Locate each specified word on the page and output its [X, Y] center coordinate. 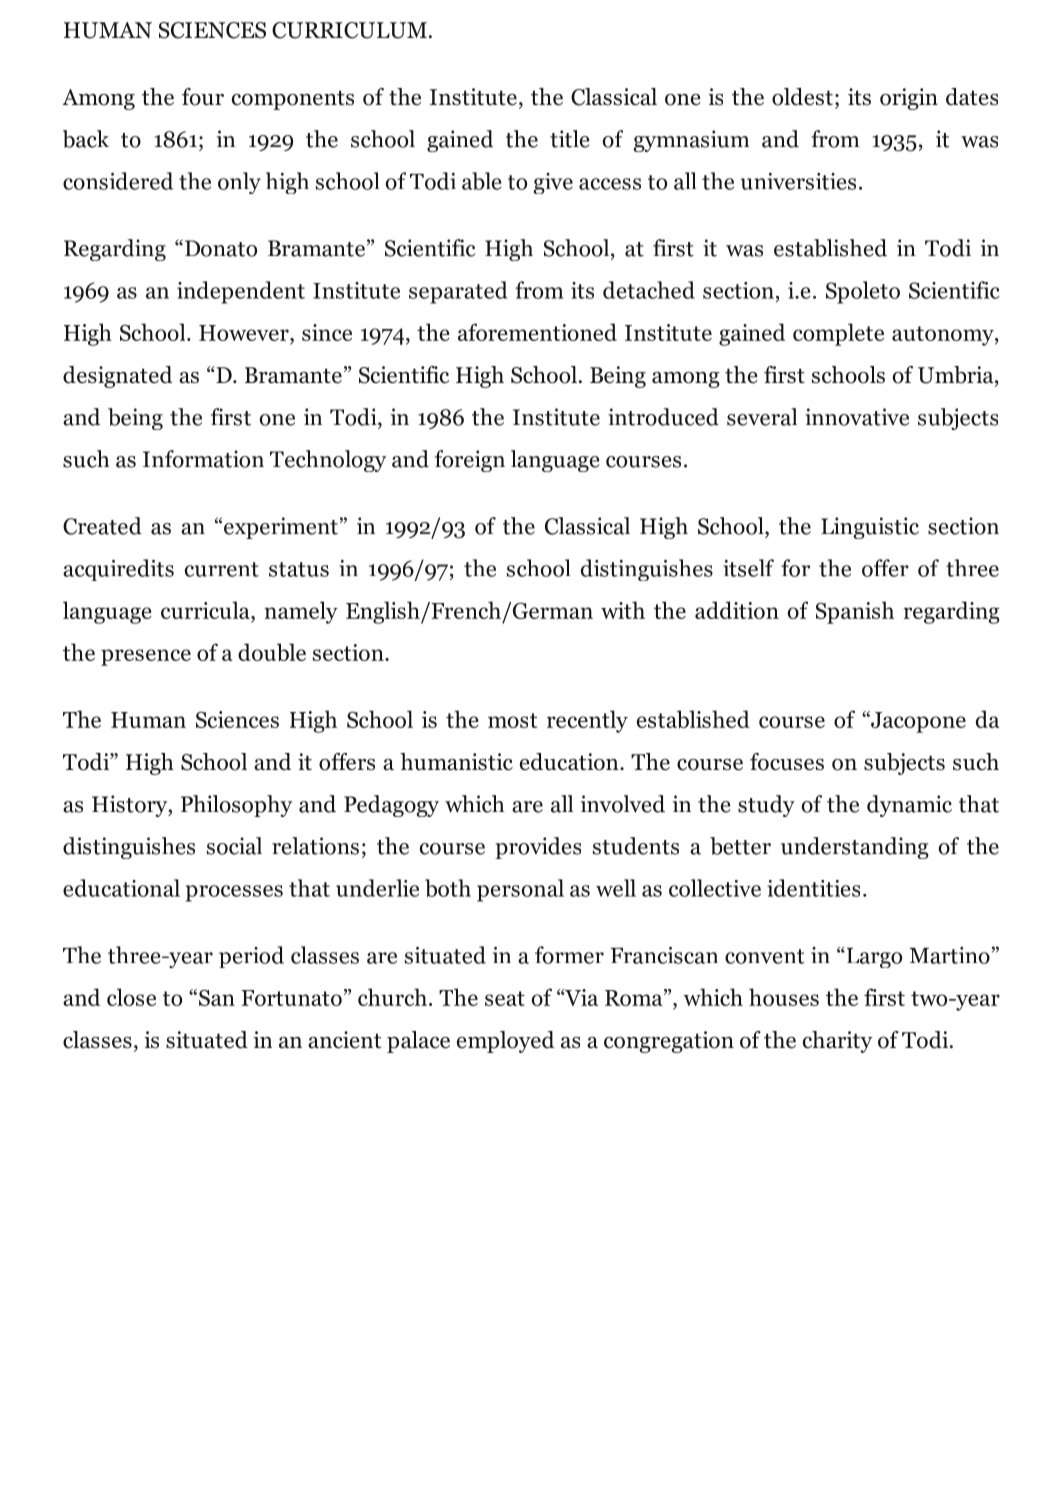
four [203, 97]
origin [909, 99]
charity [837, 1042]
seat [505, 998]
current [222, 569]
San [217, 997]
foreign [470, 461]
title [569, 139]
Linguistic [870, 528]
